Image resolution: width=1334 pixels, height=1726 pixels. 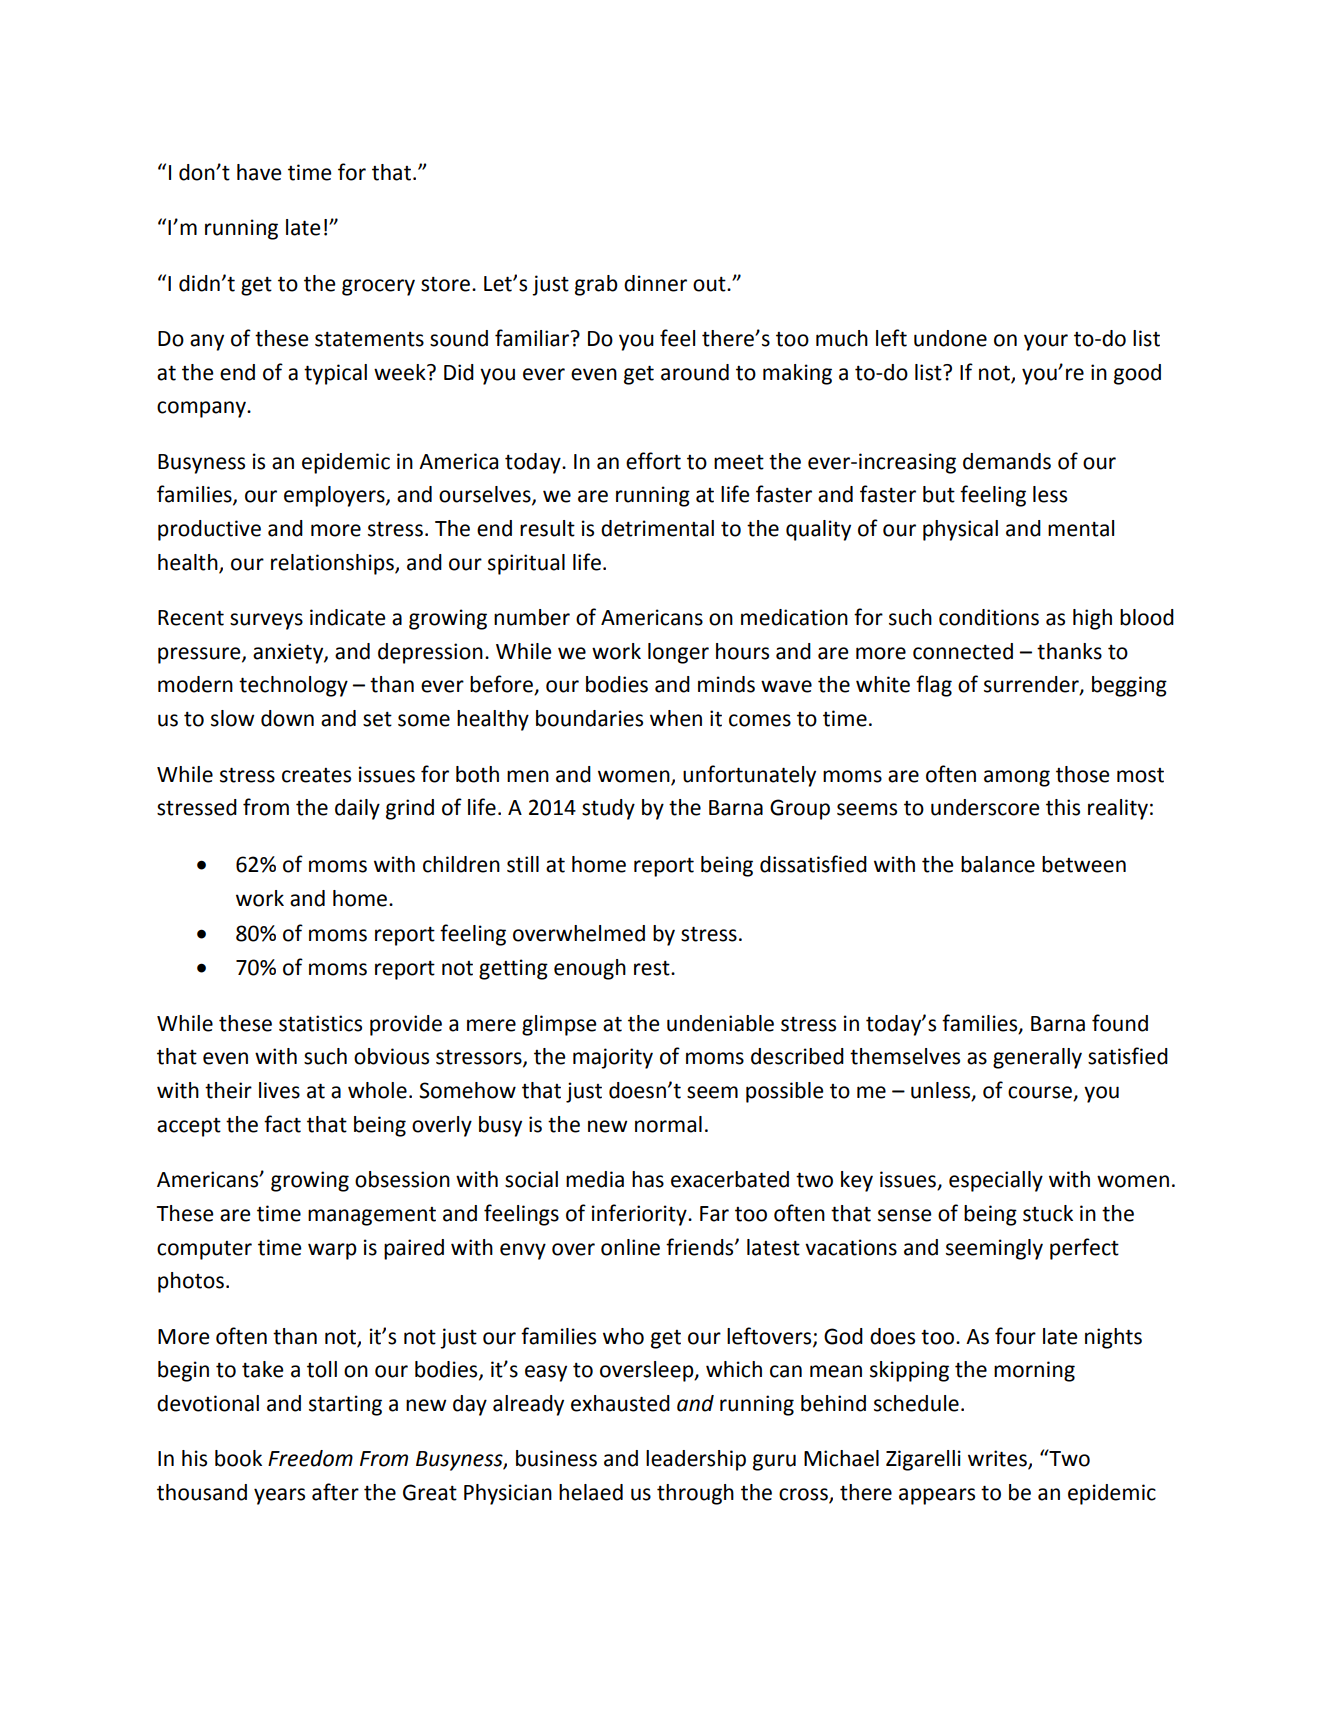 What do you see at coordinates (655, 283) in the document?
I see `dinner` at bounding box center [655, 283].
